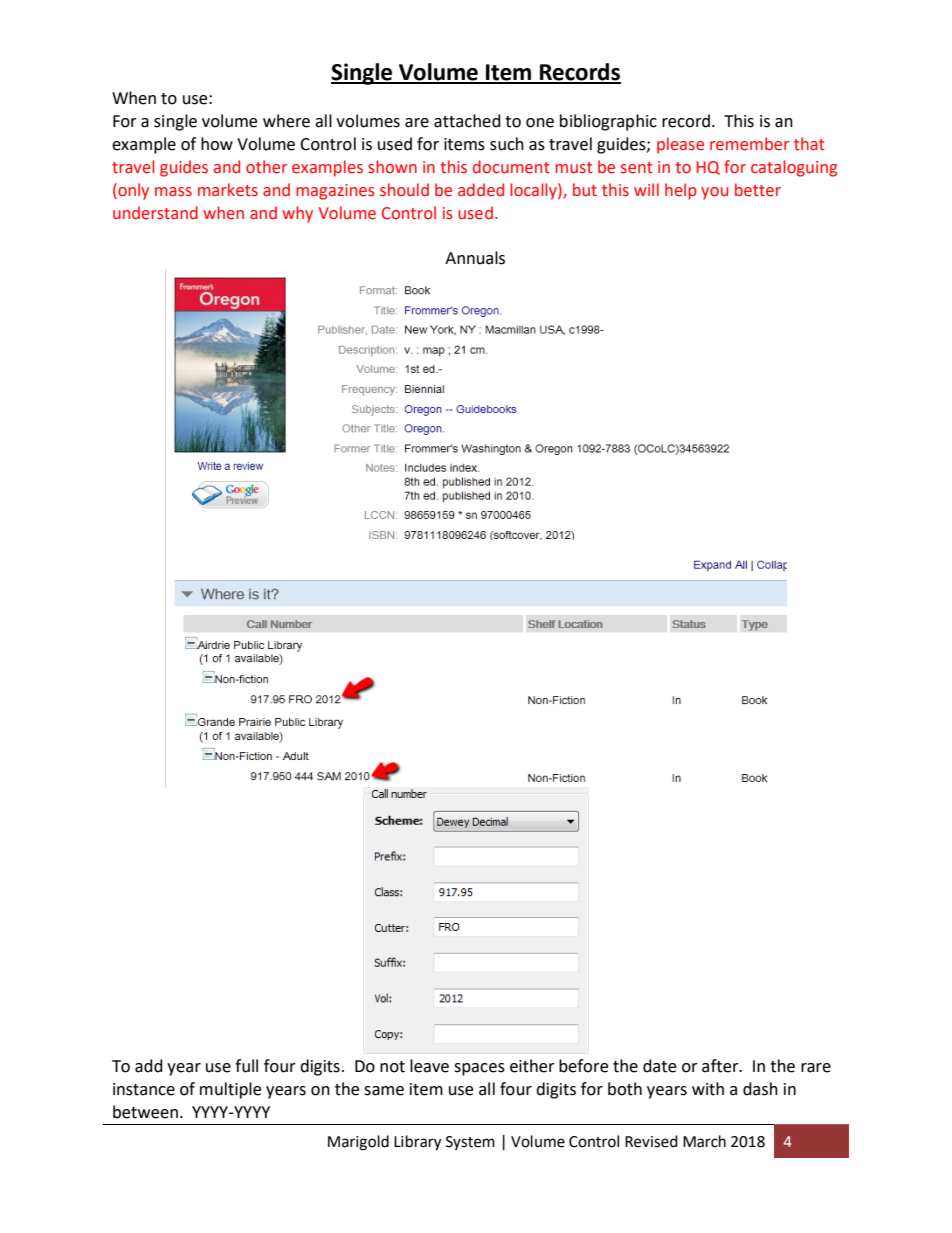 The height and width of the screenshot is (1233, 952). I want to click on multiple, so click(230, 1090).
